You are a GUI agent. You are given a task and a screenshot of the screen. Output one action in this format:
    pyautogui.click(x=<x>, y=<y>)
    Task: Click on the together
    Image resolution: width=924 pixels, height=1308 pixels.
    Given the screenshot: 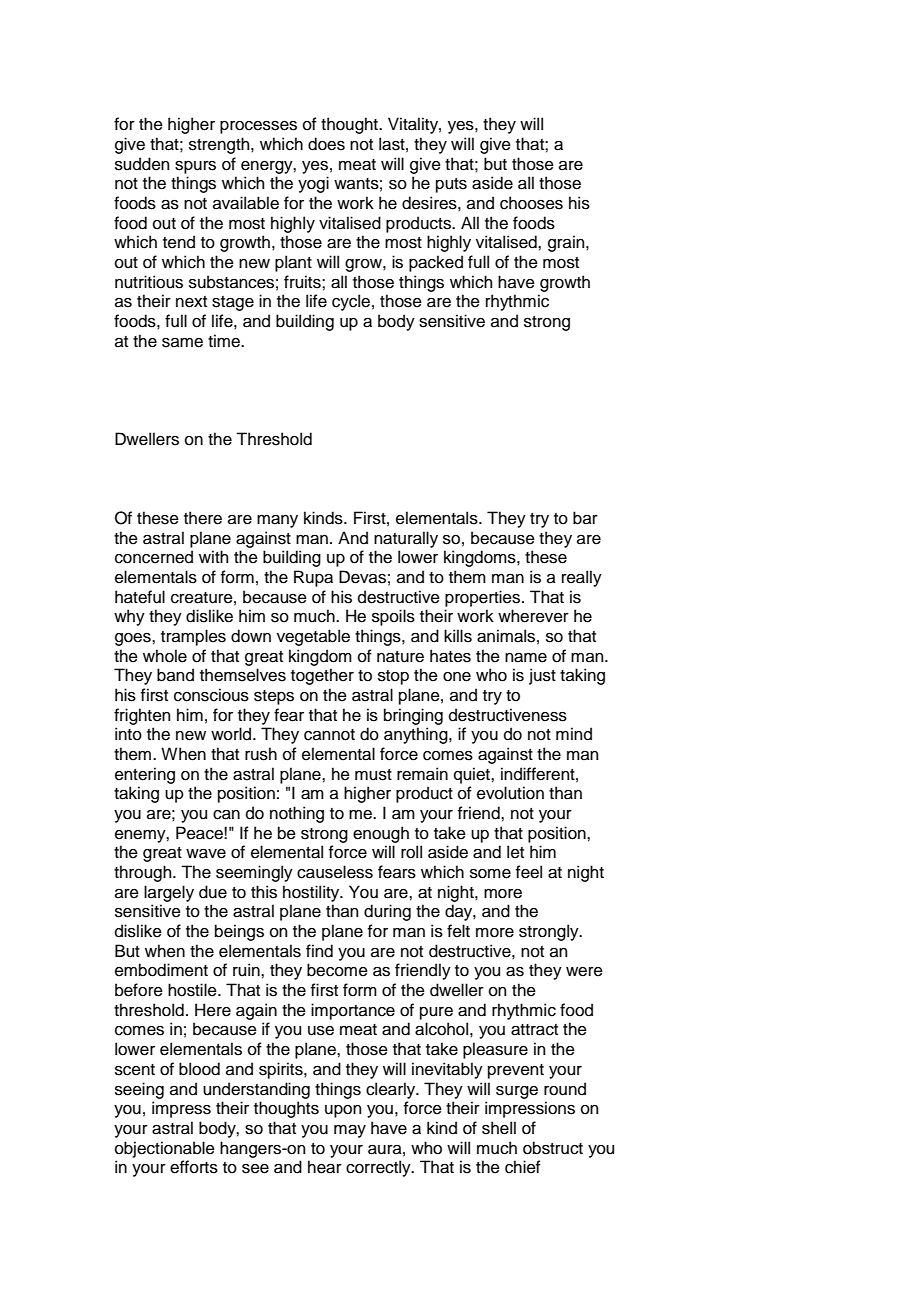 What is the action you would take?
    pyautogui.click(x=322, y=676)
